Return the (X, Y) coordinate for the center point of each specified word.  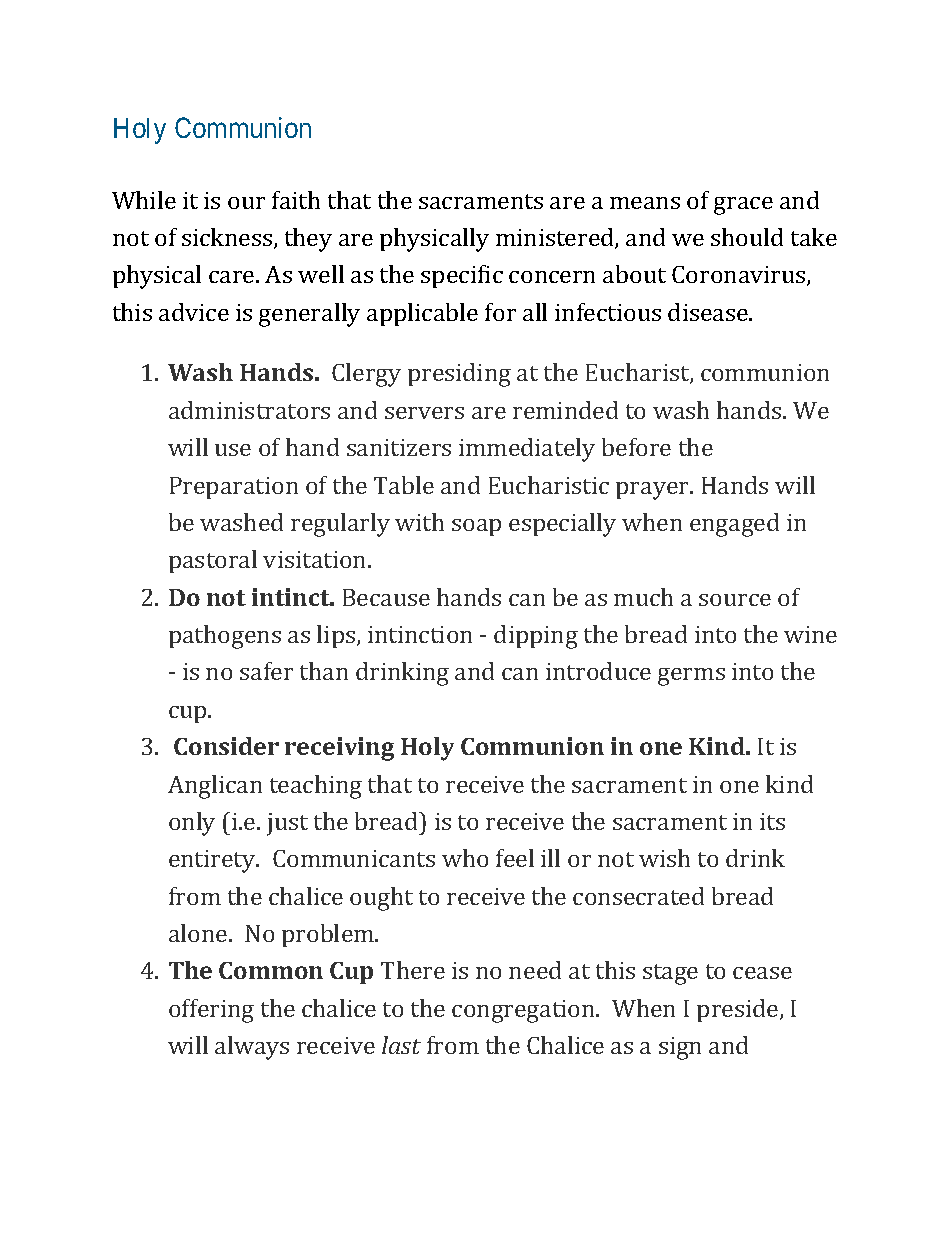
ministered (556, 238)
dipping (536, 637)
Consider (226, 746)
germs (691, 677)
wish (664, 858)
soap (476, 527)
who (465, 858)
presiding (459, 375)
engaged (734, 525)
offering (211, 1011)
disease (709, 312)
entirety (213, 861)
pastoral (213, 561)
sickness (228, 238)
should (747, 237)
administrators (249, 410)
